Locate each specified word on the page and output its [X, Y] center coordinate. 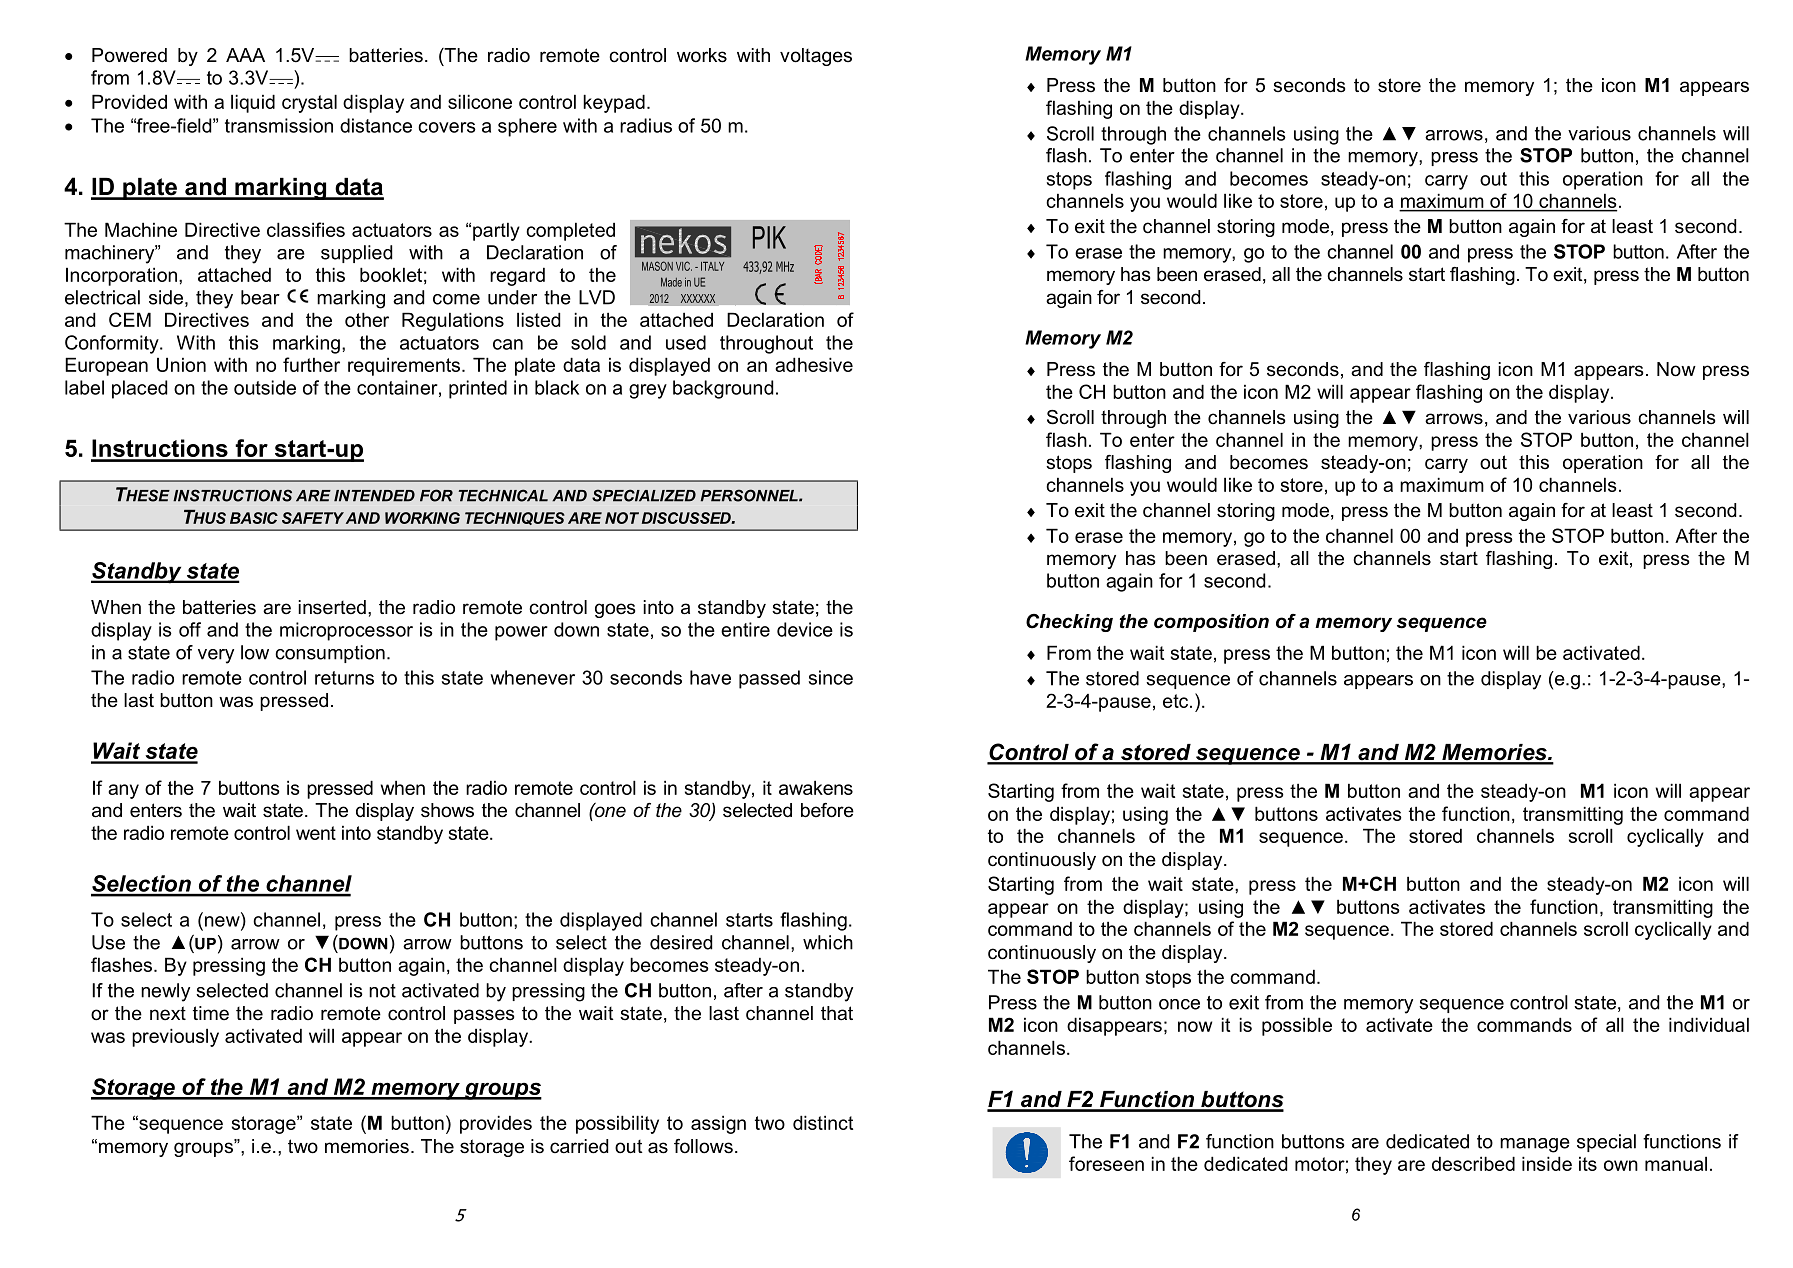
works [702, 55]
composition [1211, 623]
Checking [1069, 623]
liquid [253, 103]
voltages [816, 57]
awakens [816, 787]
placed [139, 389]
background [723, 389]
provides [496, 1124]
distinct [823, 1122]
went [316, 833]
